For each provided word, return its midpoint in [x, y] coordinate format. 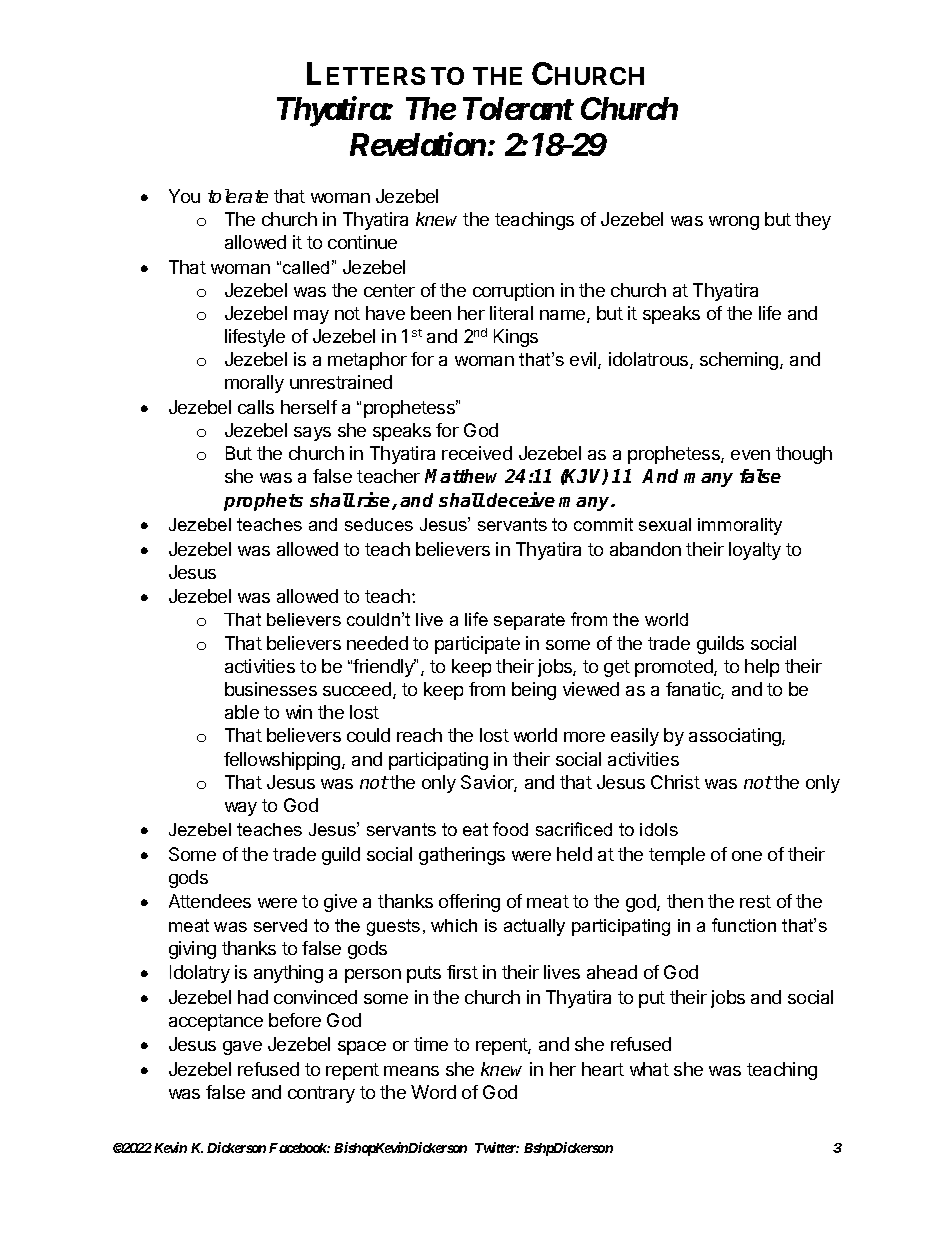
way [241, 809]
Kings [516, 338]
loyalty [755, 551]
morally [254, 384]
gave [242, 1048]
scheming [740, 361]
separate [529, 621]
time [431, 1044]
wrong [734, 223]
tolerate [238, 196]
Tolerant [518, 108]
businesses [271, 689]
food [510, 829]
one [747, 856]
